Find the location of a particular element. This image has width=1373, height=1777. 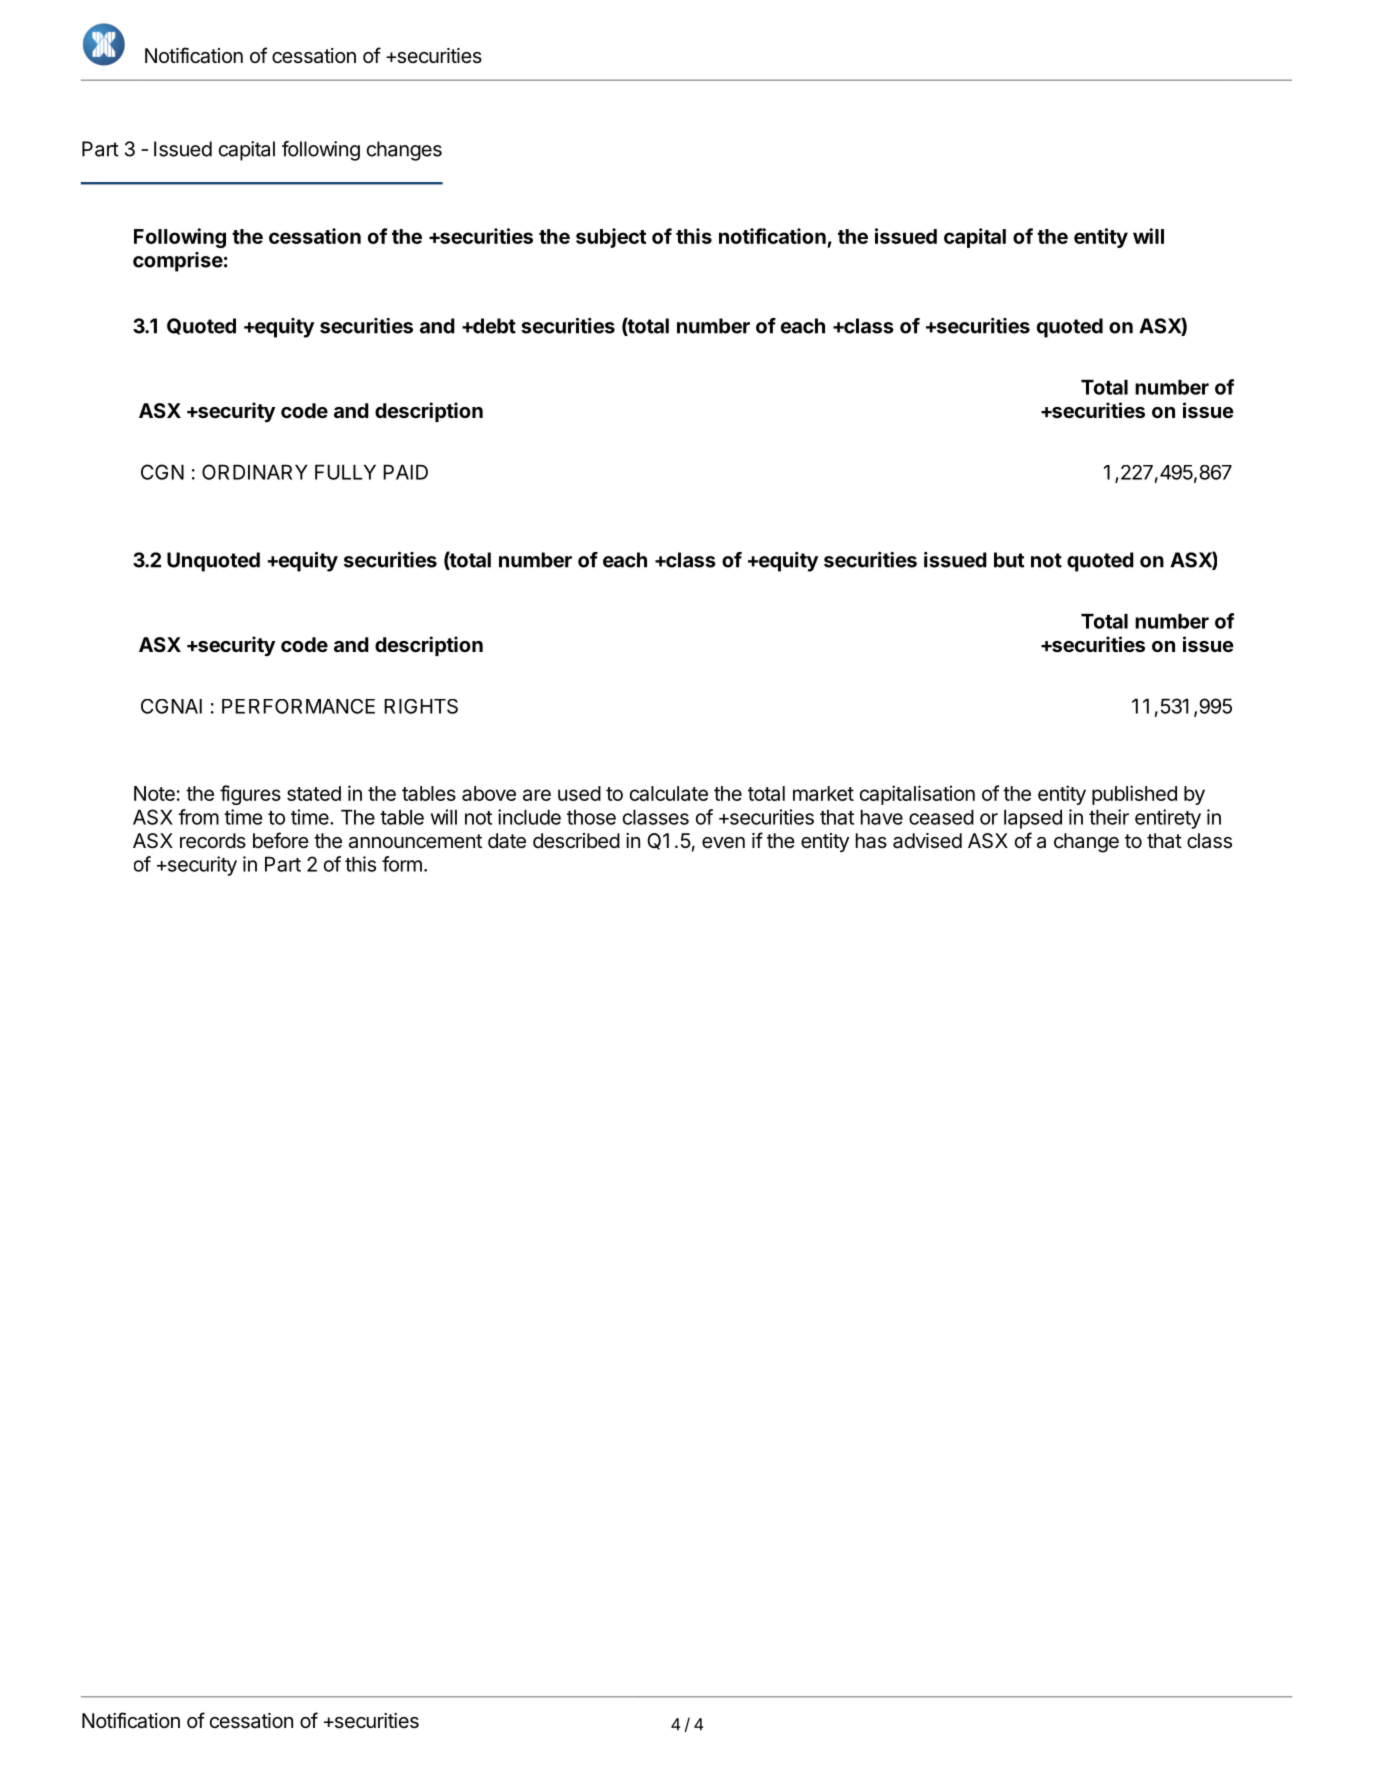

those is located at coordinates (591, 817).
